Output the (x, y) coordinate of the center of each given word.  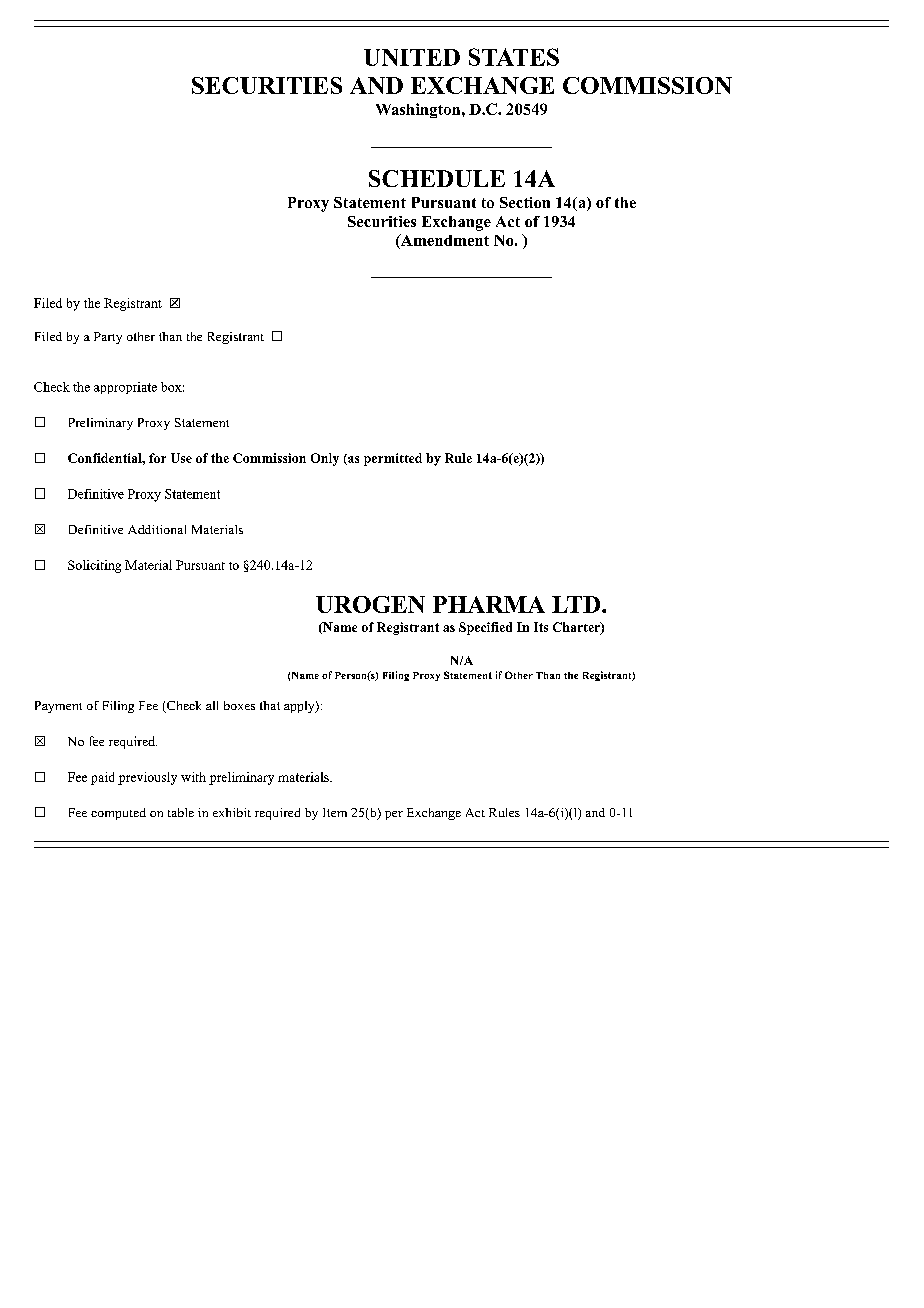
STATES (514, 57)
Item (335, 812)
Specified (485, 628)
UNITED (412, 57)
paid (102, 778)
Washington (419, 110)
